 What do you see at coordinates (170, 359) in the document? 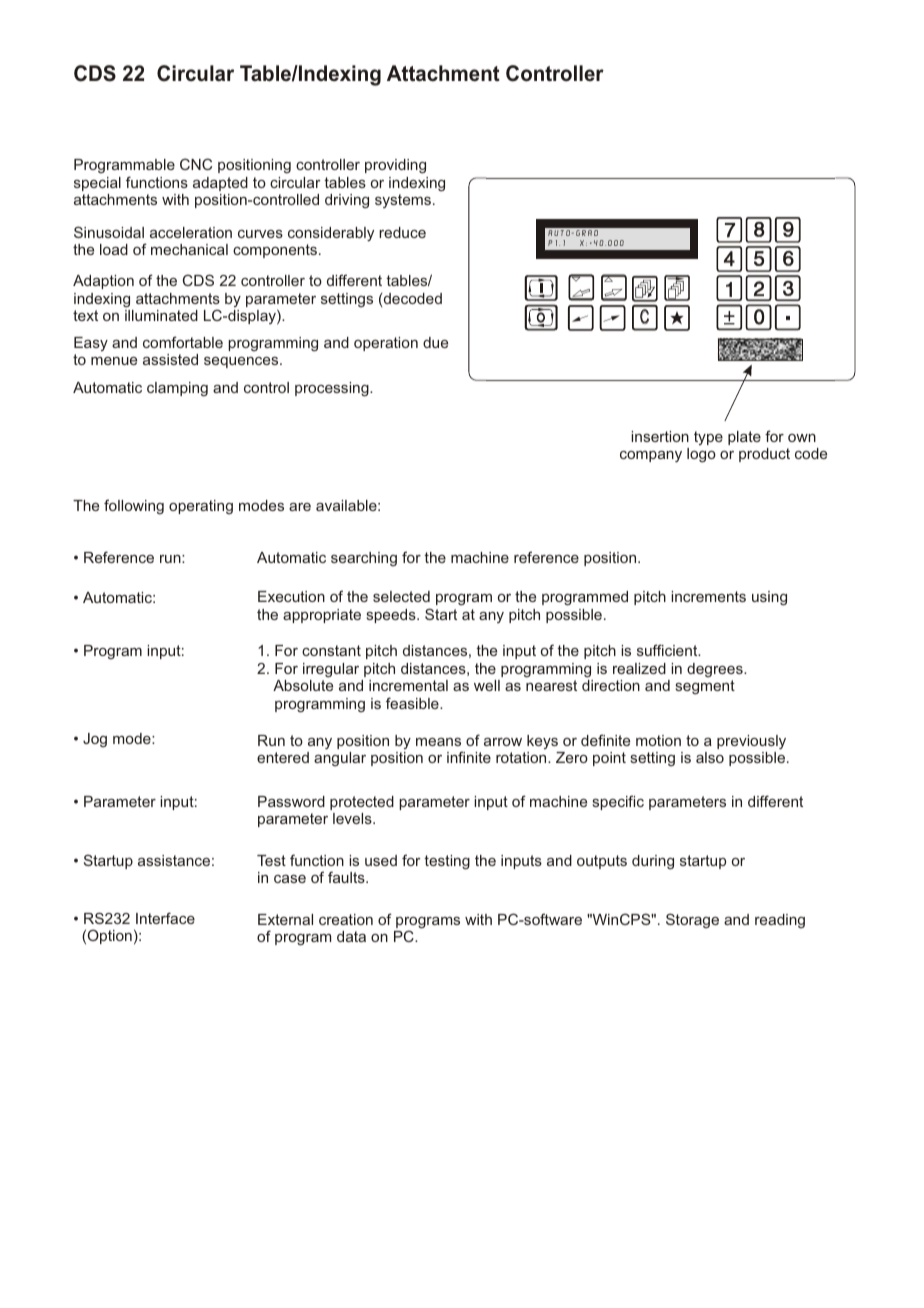
I see `assisted` at bounding box center [170, 359].
